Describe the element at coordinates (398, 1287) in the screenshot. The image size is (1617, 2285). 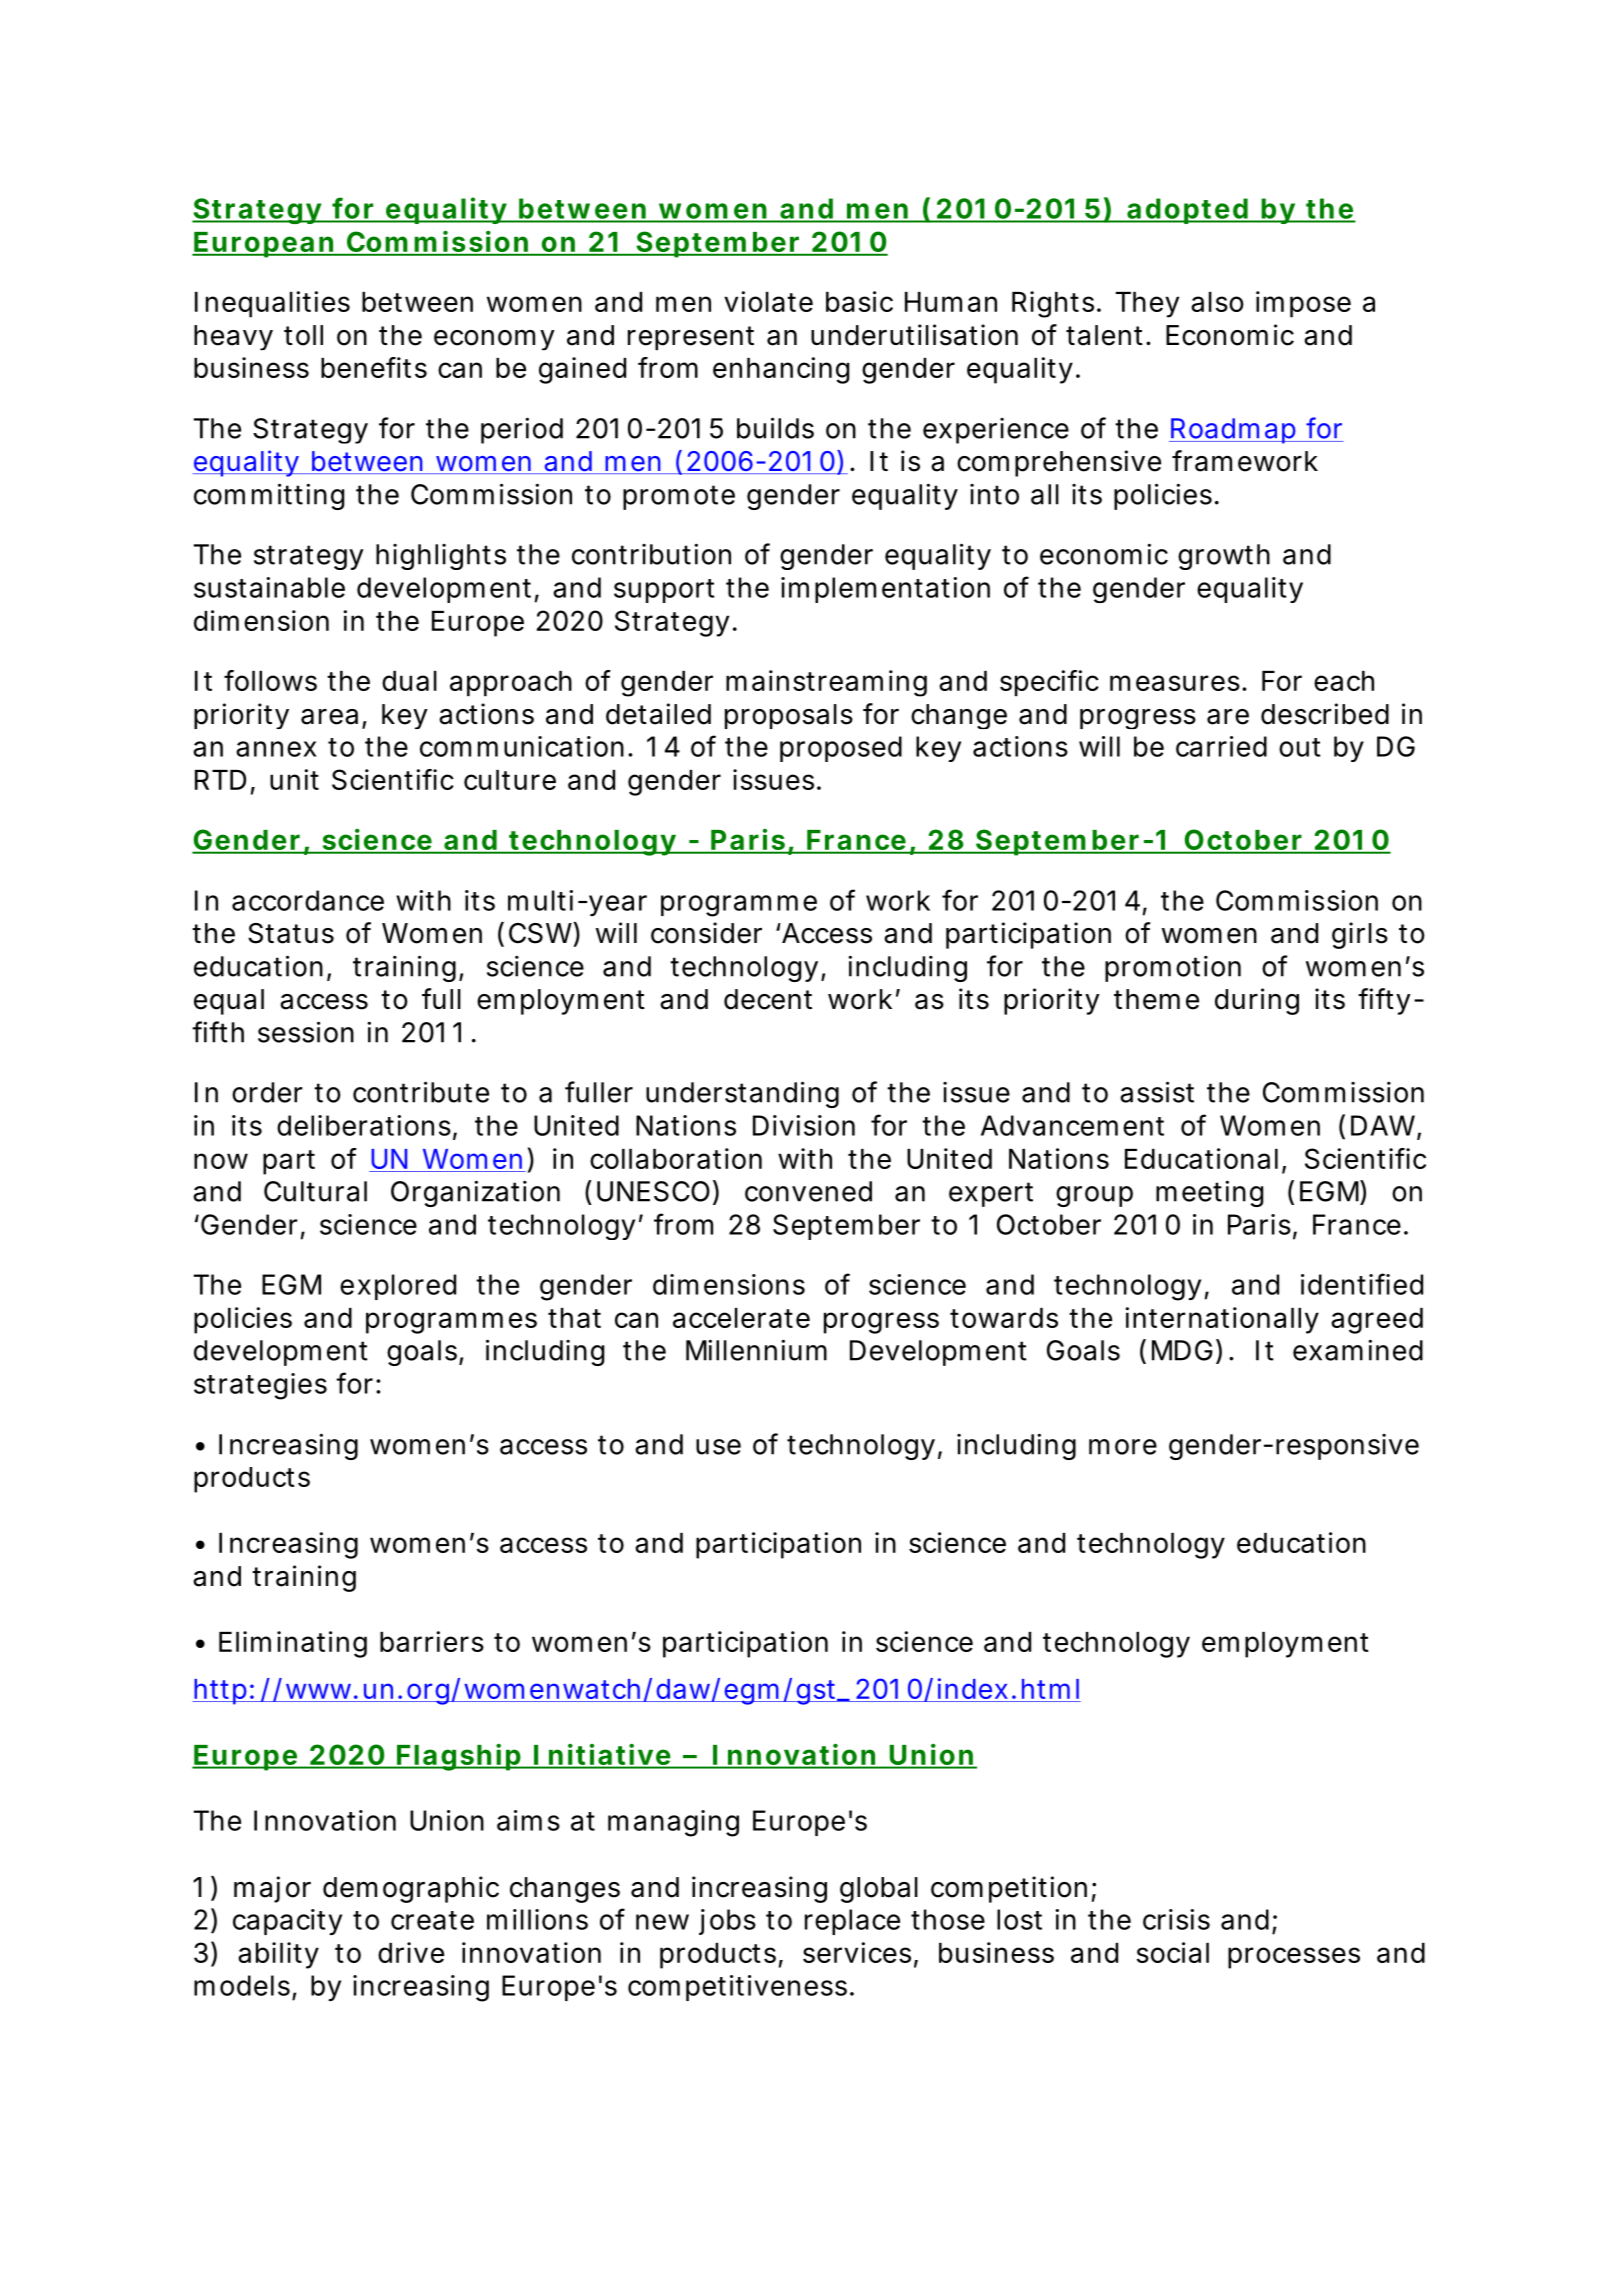
I see `explored` at that location.
